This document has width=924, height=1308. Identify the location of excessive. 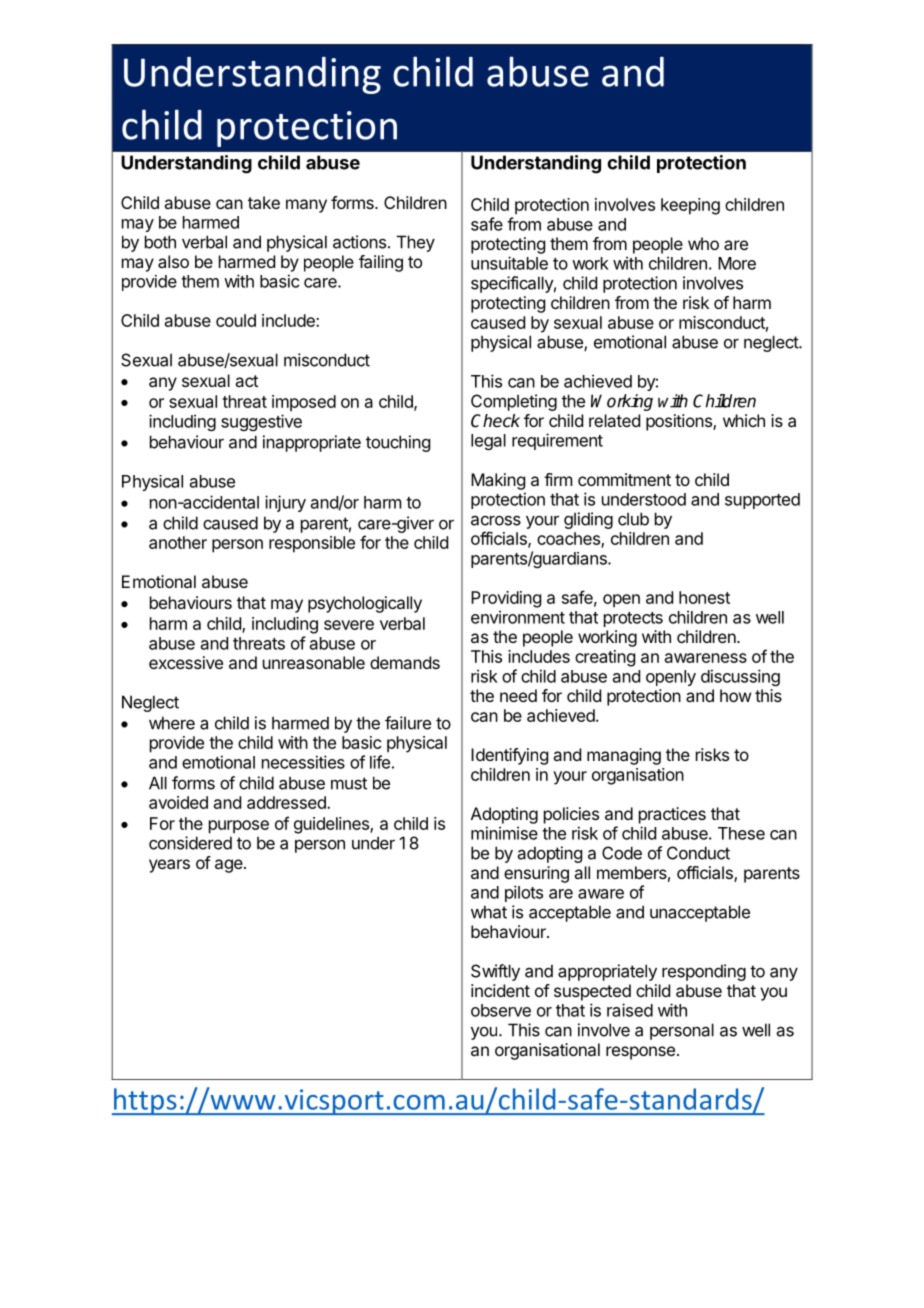
(186, 662).
